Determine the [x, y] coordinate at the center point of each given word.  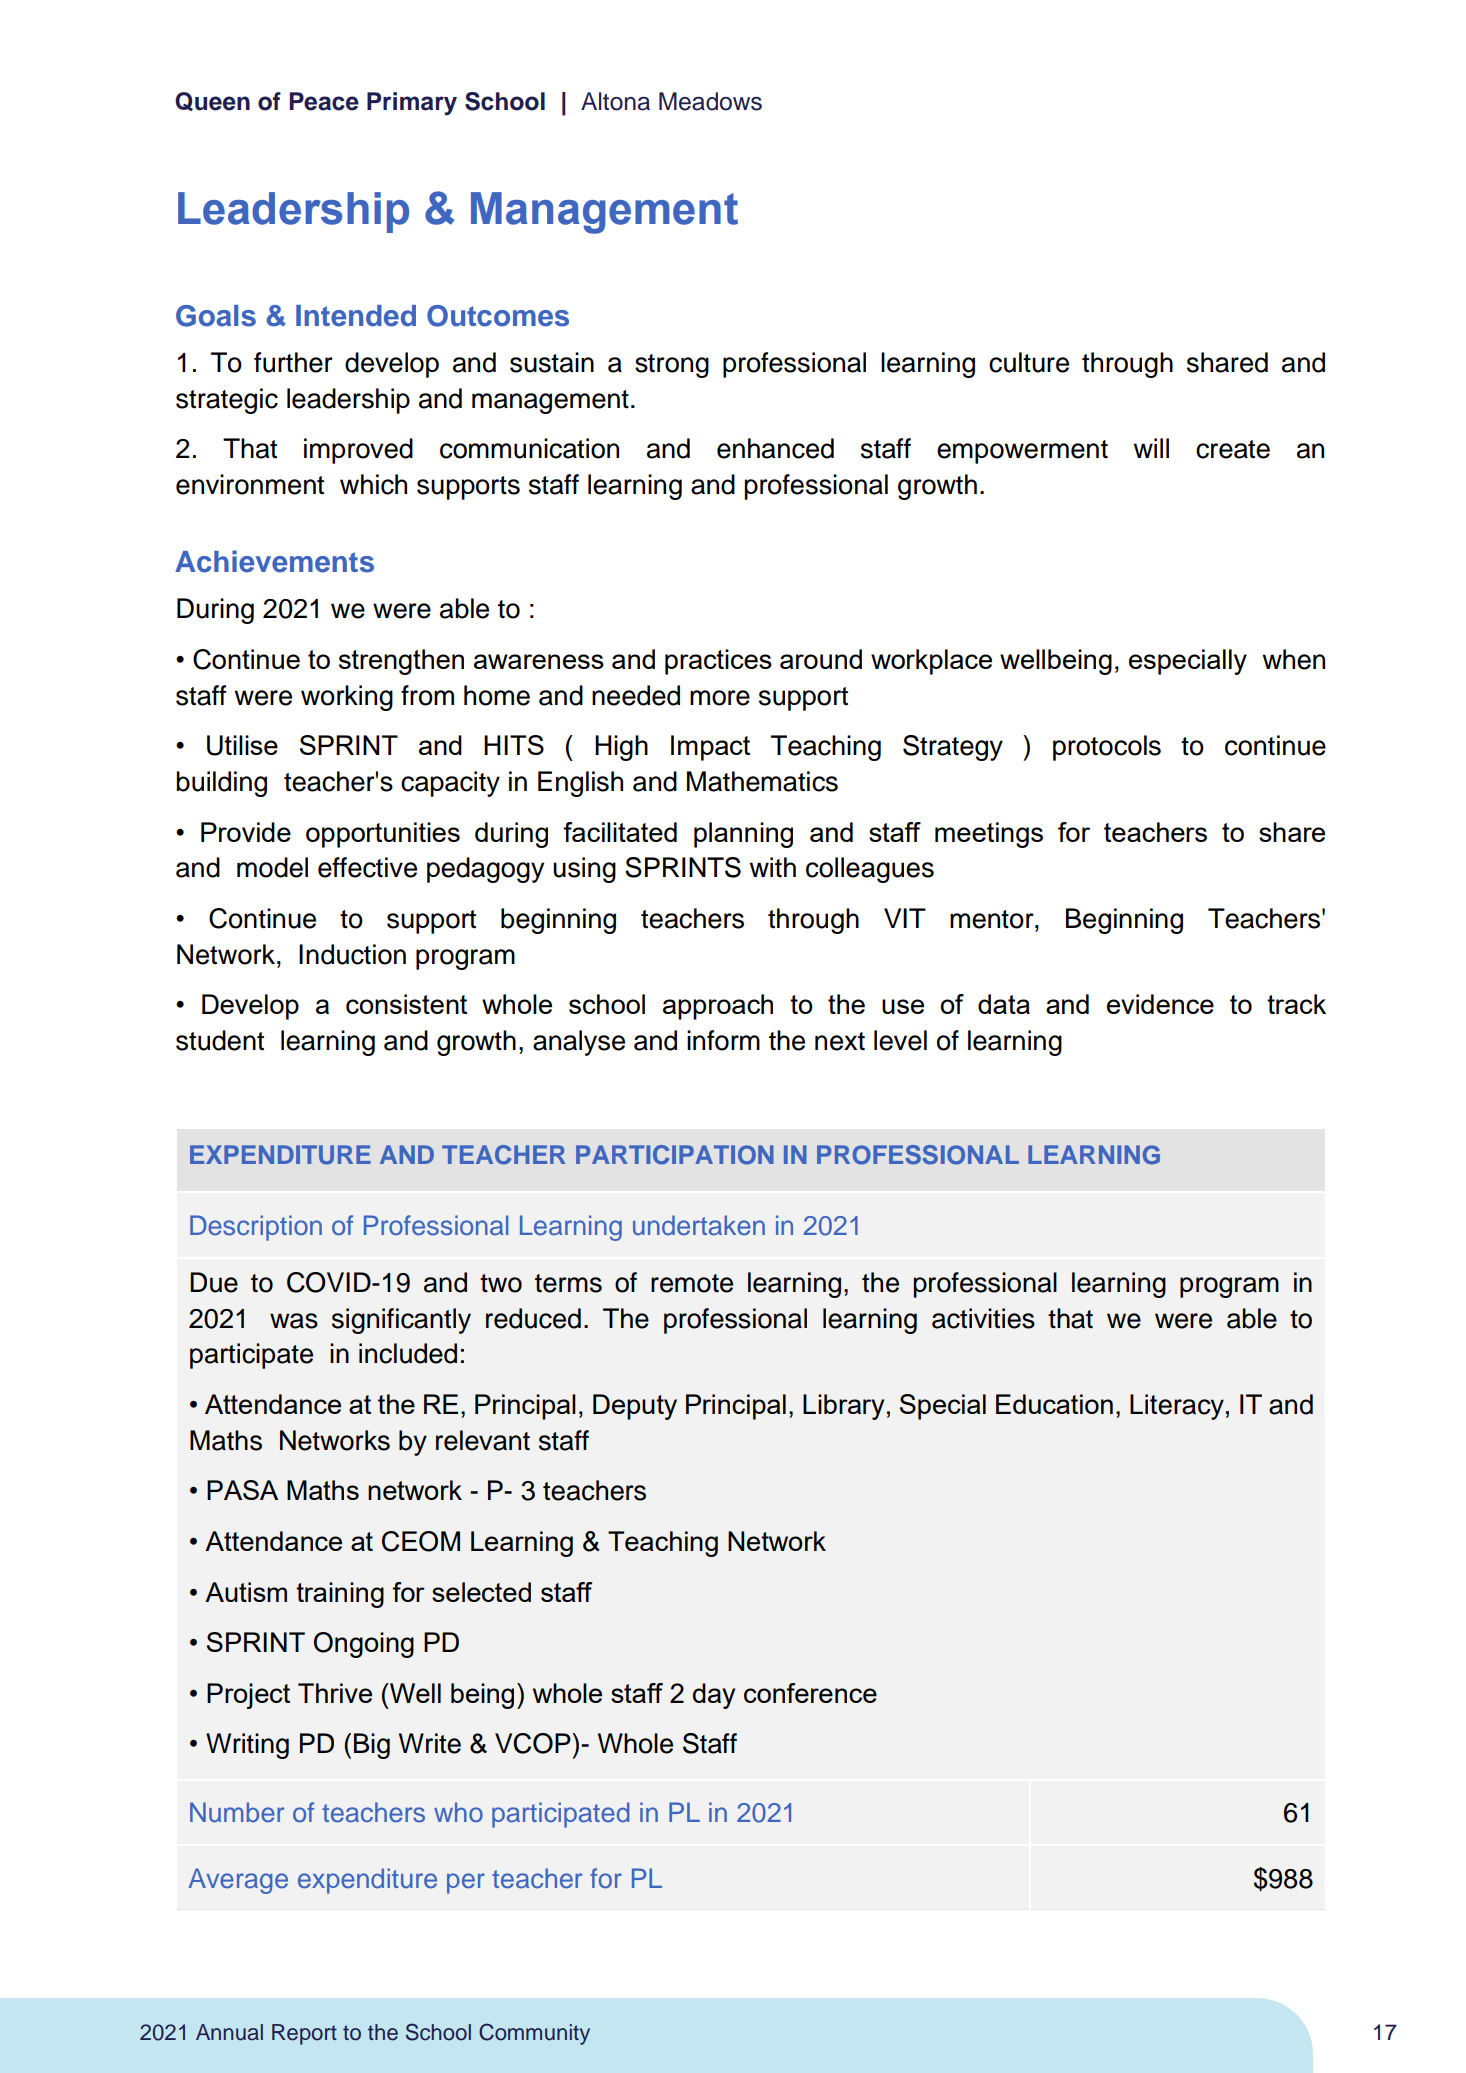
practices [718, 662]
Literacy [1177, 1407]
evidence [1160, 1004]
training [340, 1595]
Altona [615, 101]
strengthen [401, 662]
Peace [324, 101]
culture [1029, 362]
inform [723, 1040]
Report [304, 2034]
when [1293, 659]
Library [843, 1407]
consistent [406, 1004]
